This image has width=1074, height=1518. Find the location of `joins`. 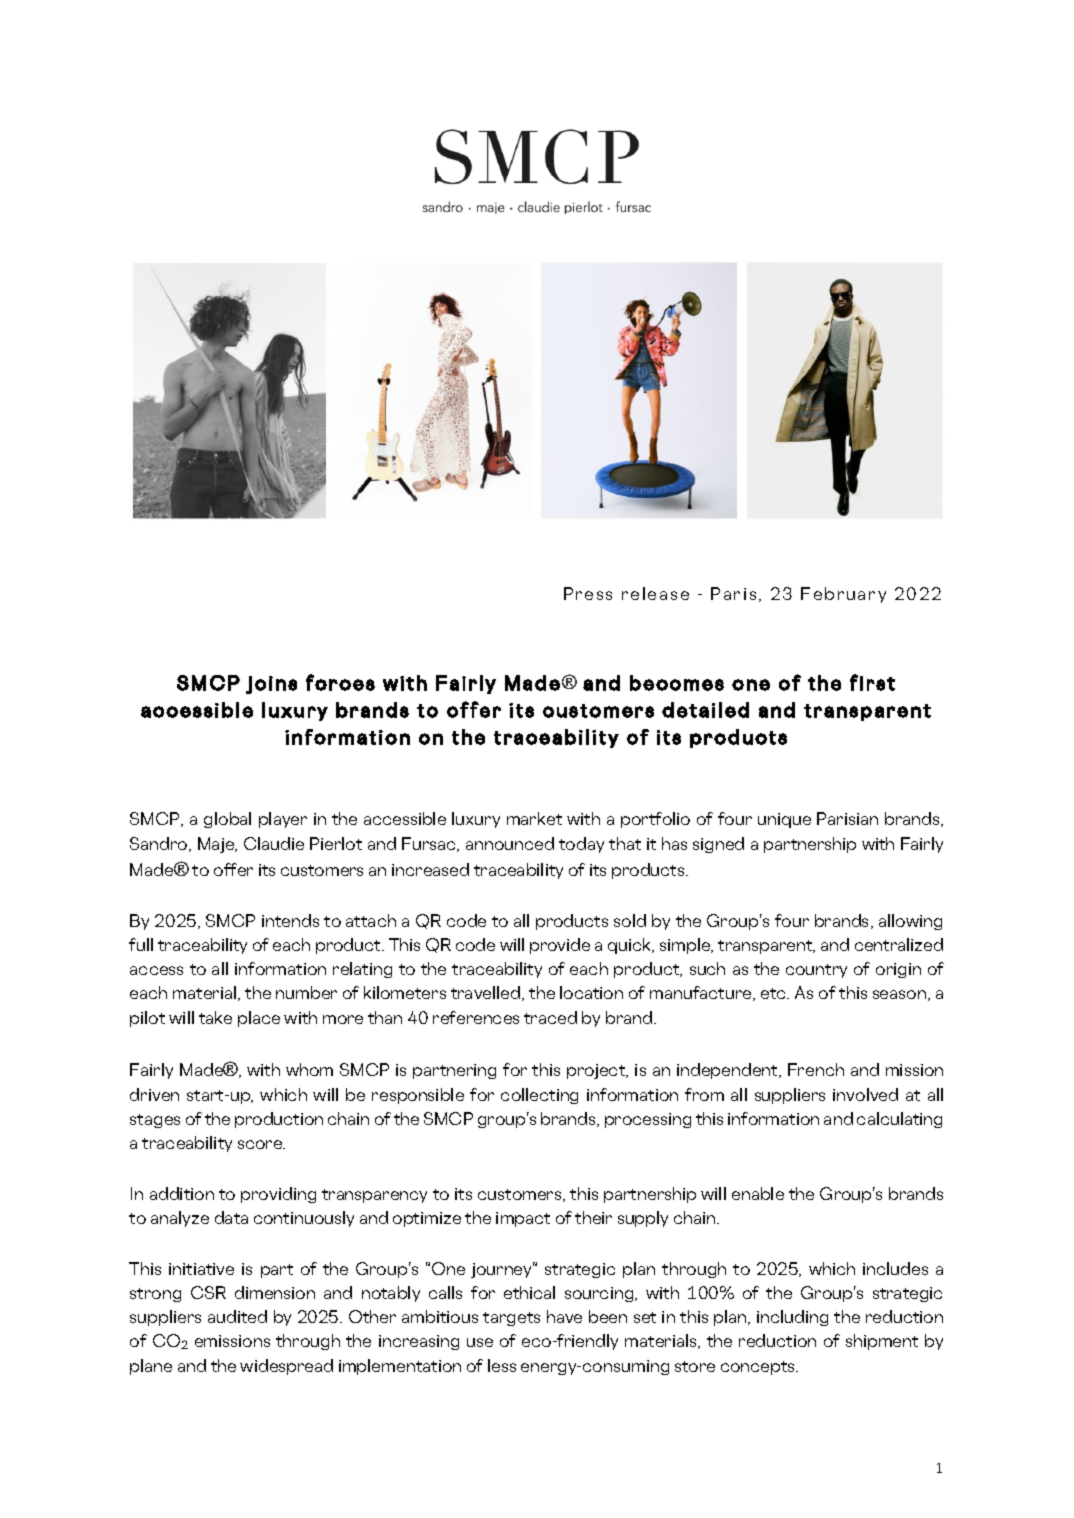

joins is located at coordinates (271, 685).
